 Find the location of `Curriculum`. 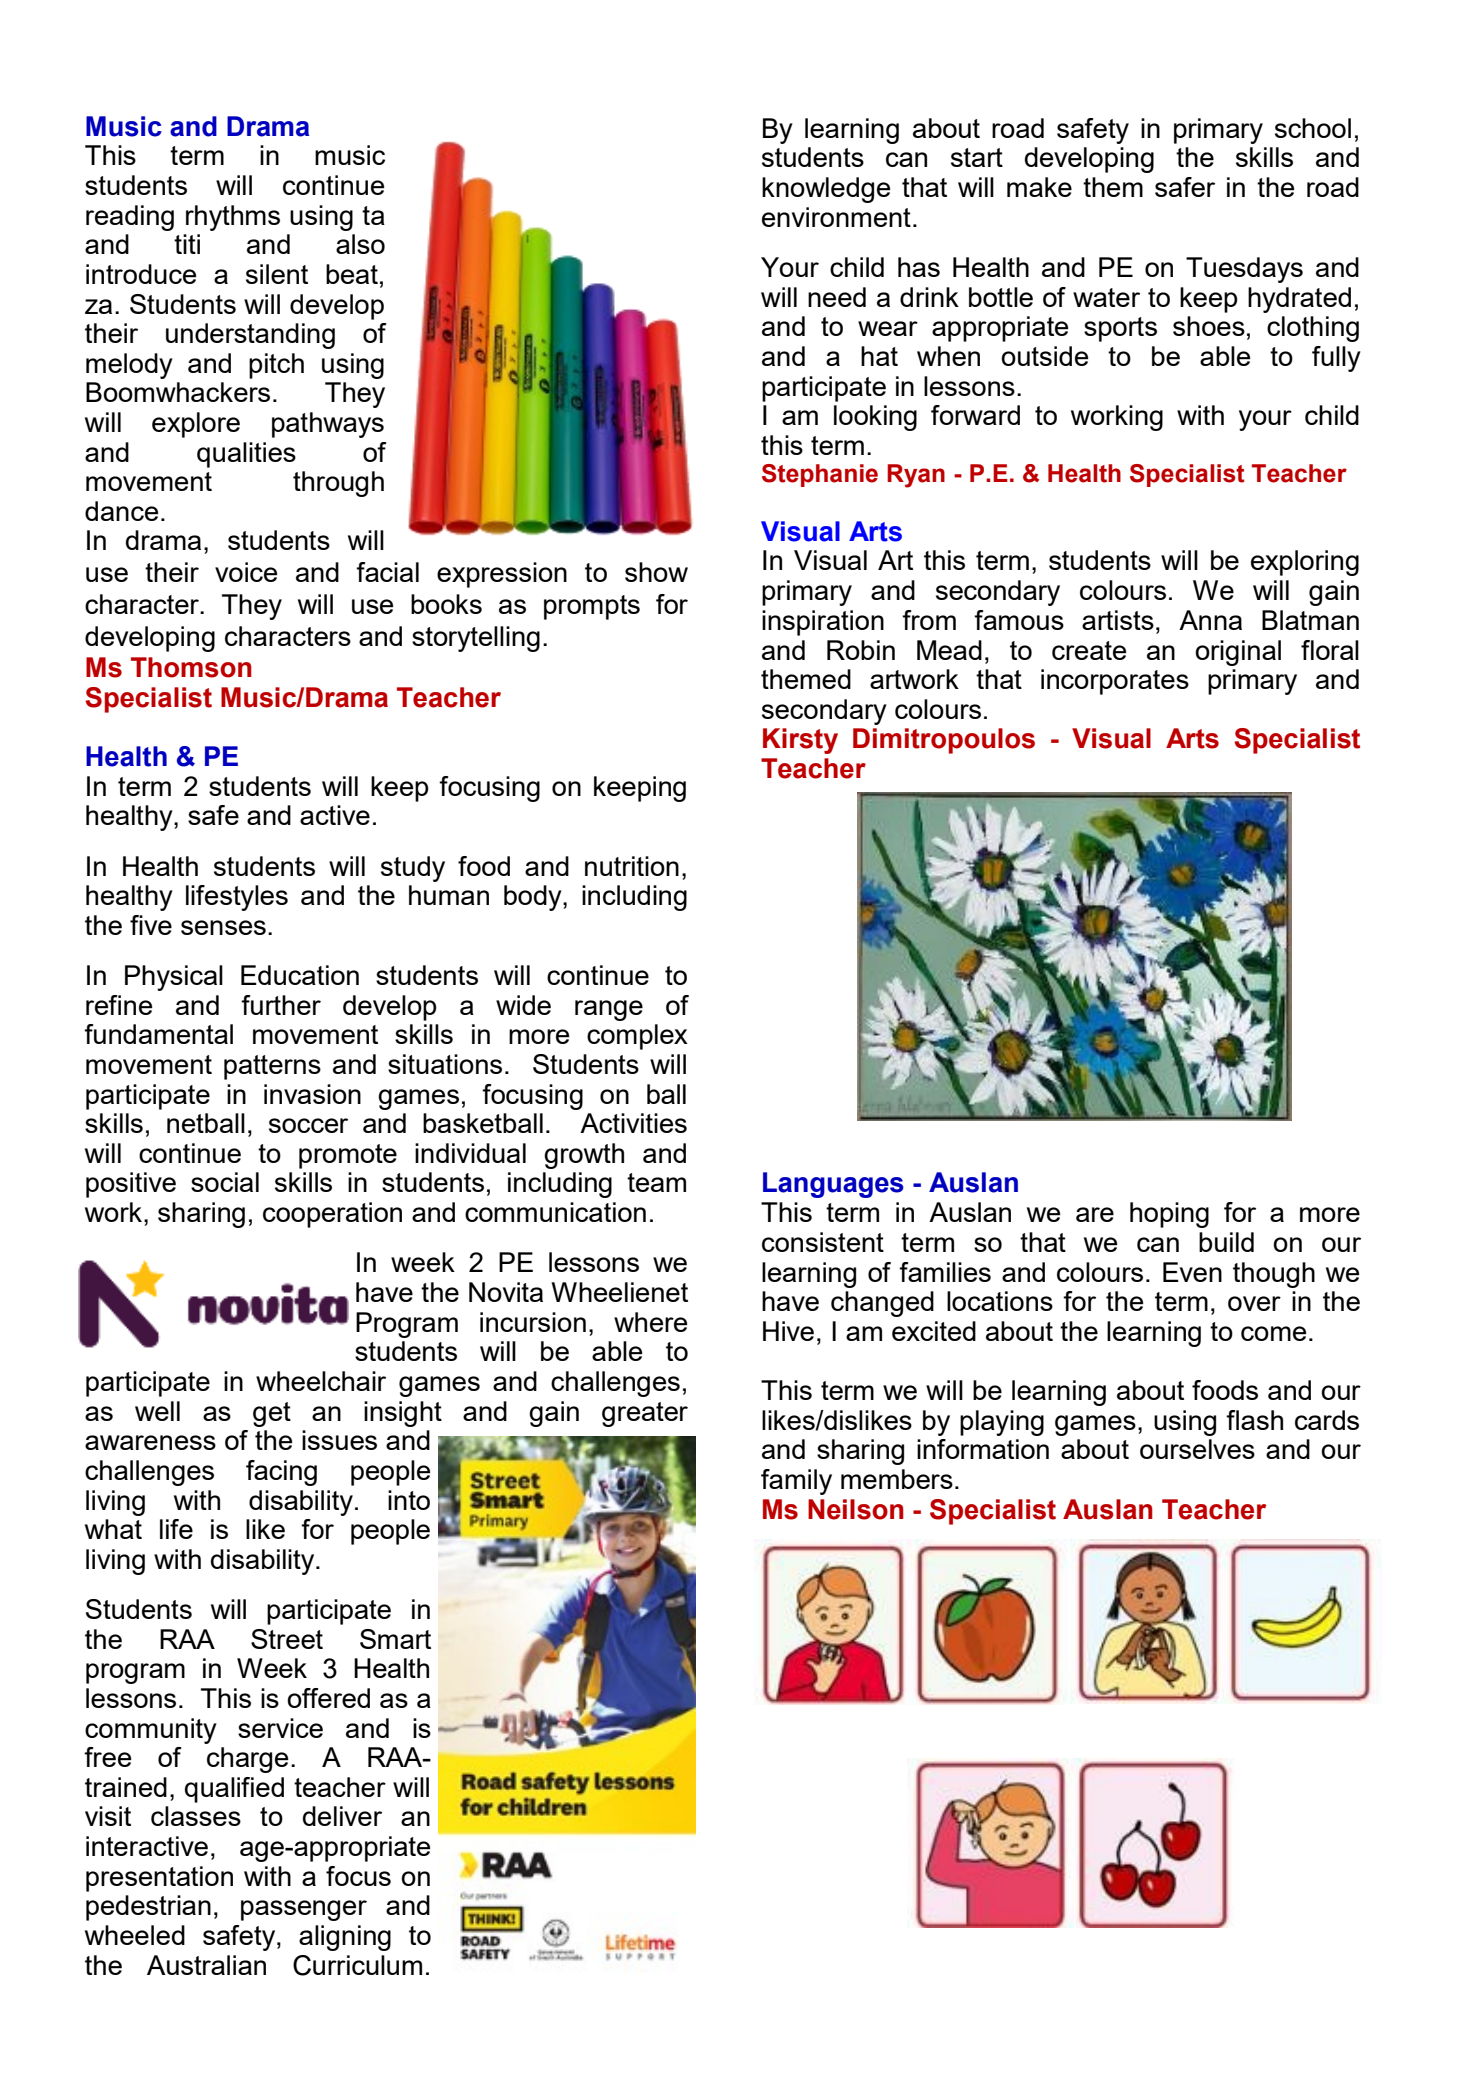

Curriculum is located at coordinates (357, 1965).
